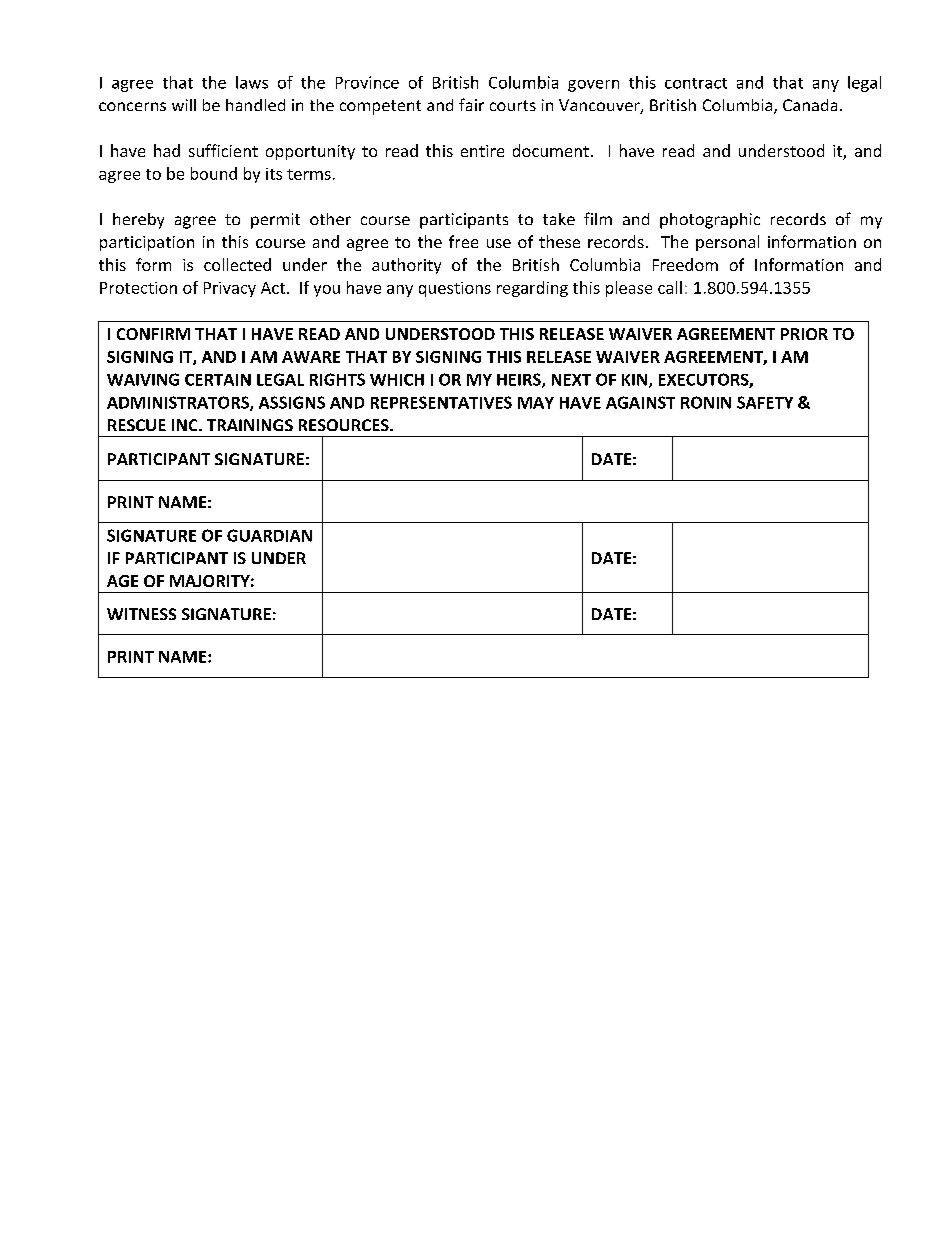 Image resolution: width=952 pixels, height=1233 pixels. I want to click on TRAININGS, so click(250, 425).
